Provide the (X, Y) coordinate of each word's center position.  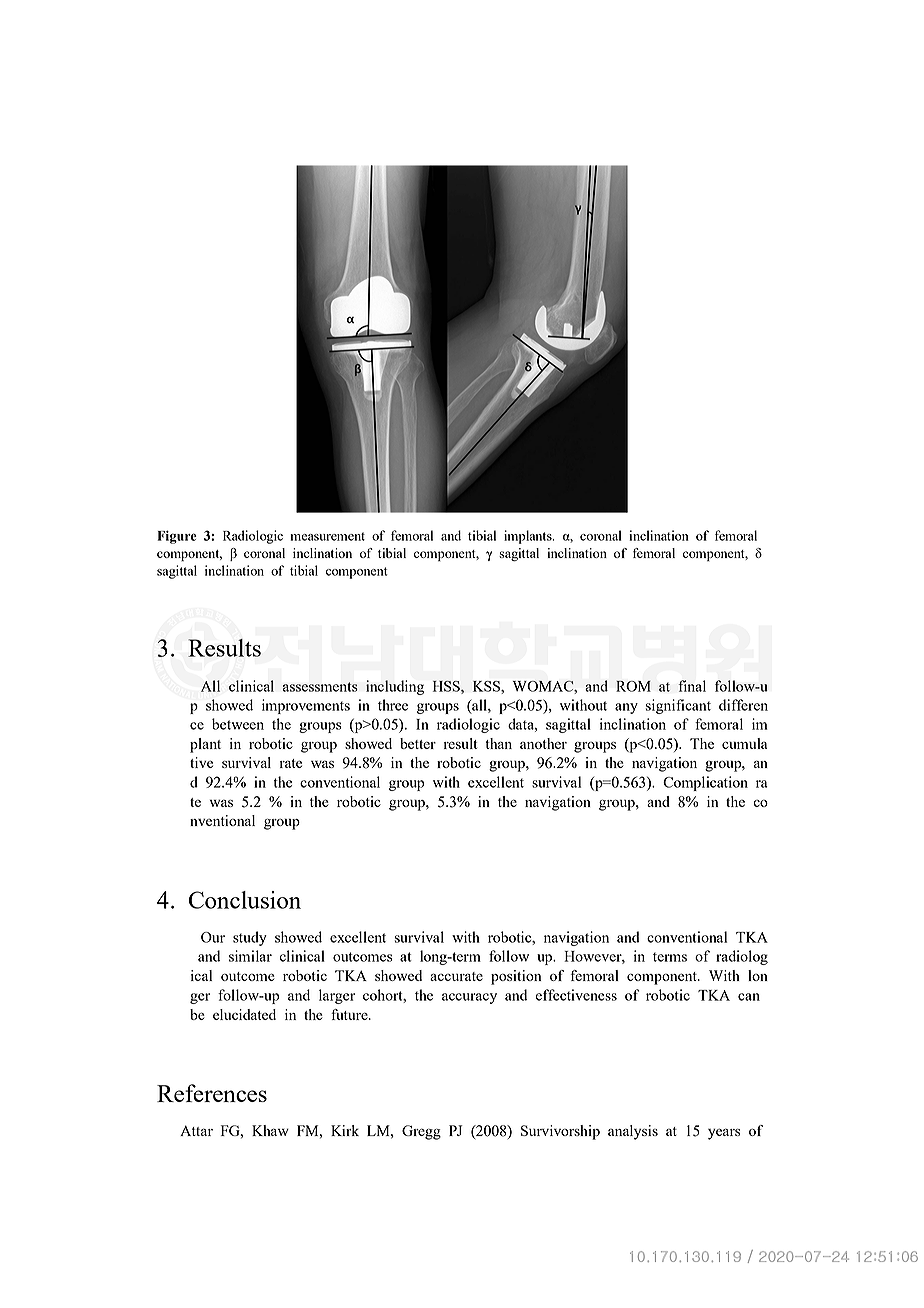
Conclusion (245, 900)
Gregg (421, 1132)
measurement (327, 536)
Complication (705, 783)
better (418, 743)
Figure (177, 537)
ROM (633, 686)
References (212, 1093)
